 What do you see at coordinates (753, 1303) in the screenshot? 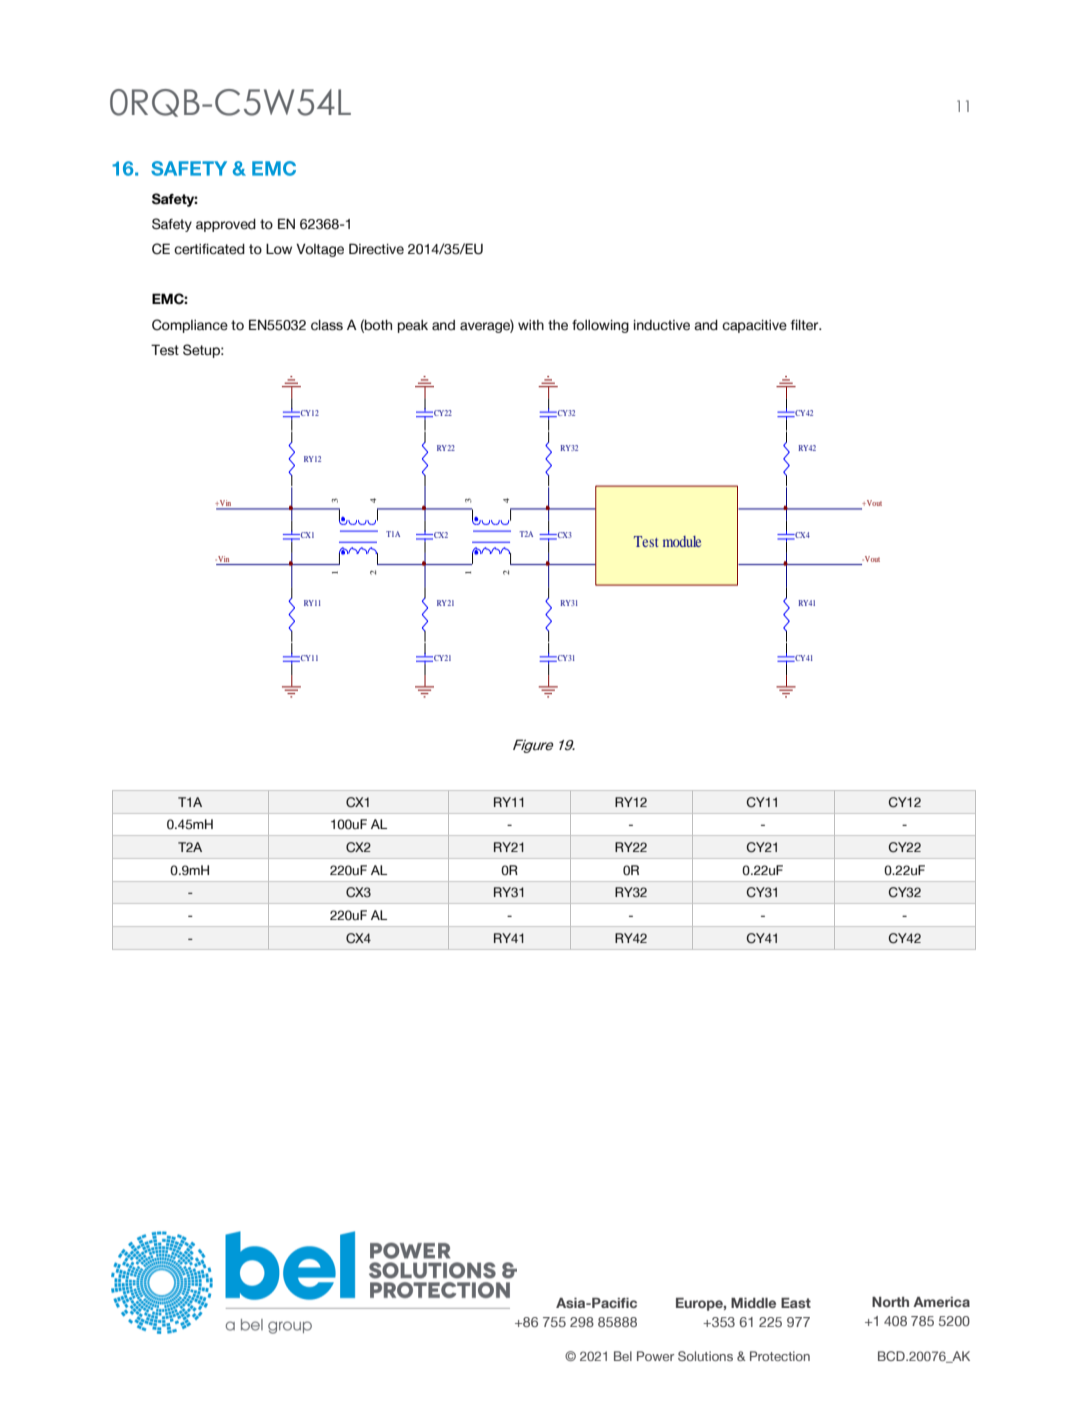
I see `Middle` at bounding box center [753, 1303].
